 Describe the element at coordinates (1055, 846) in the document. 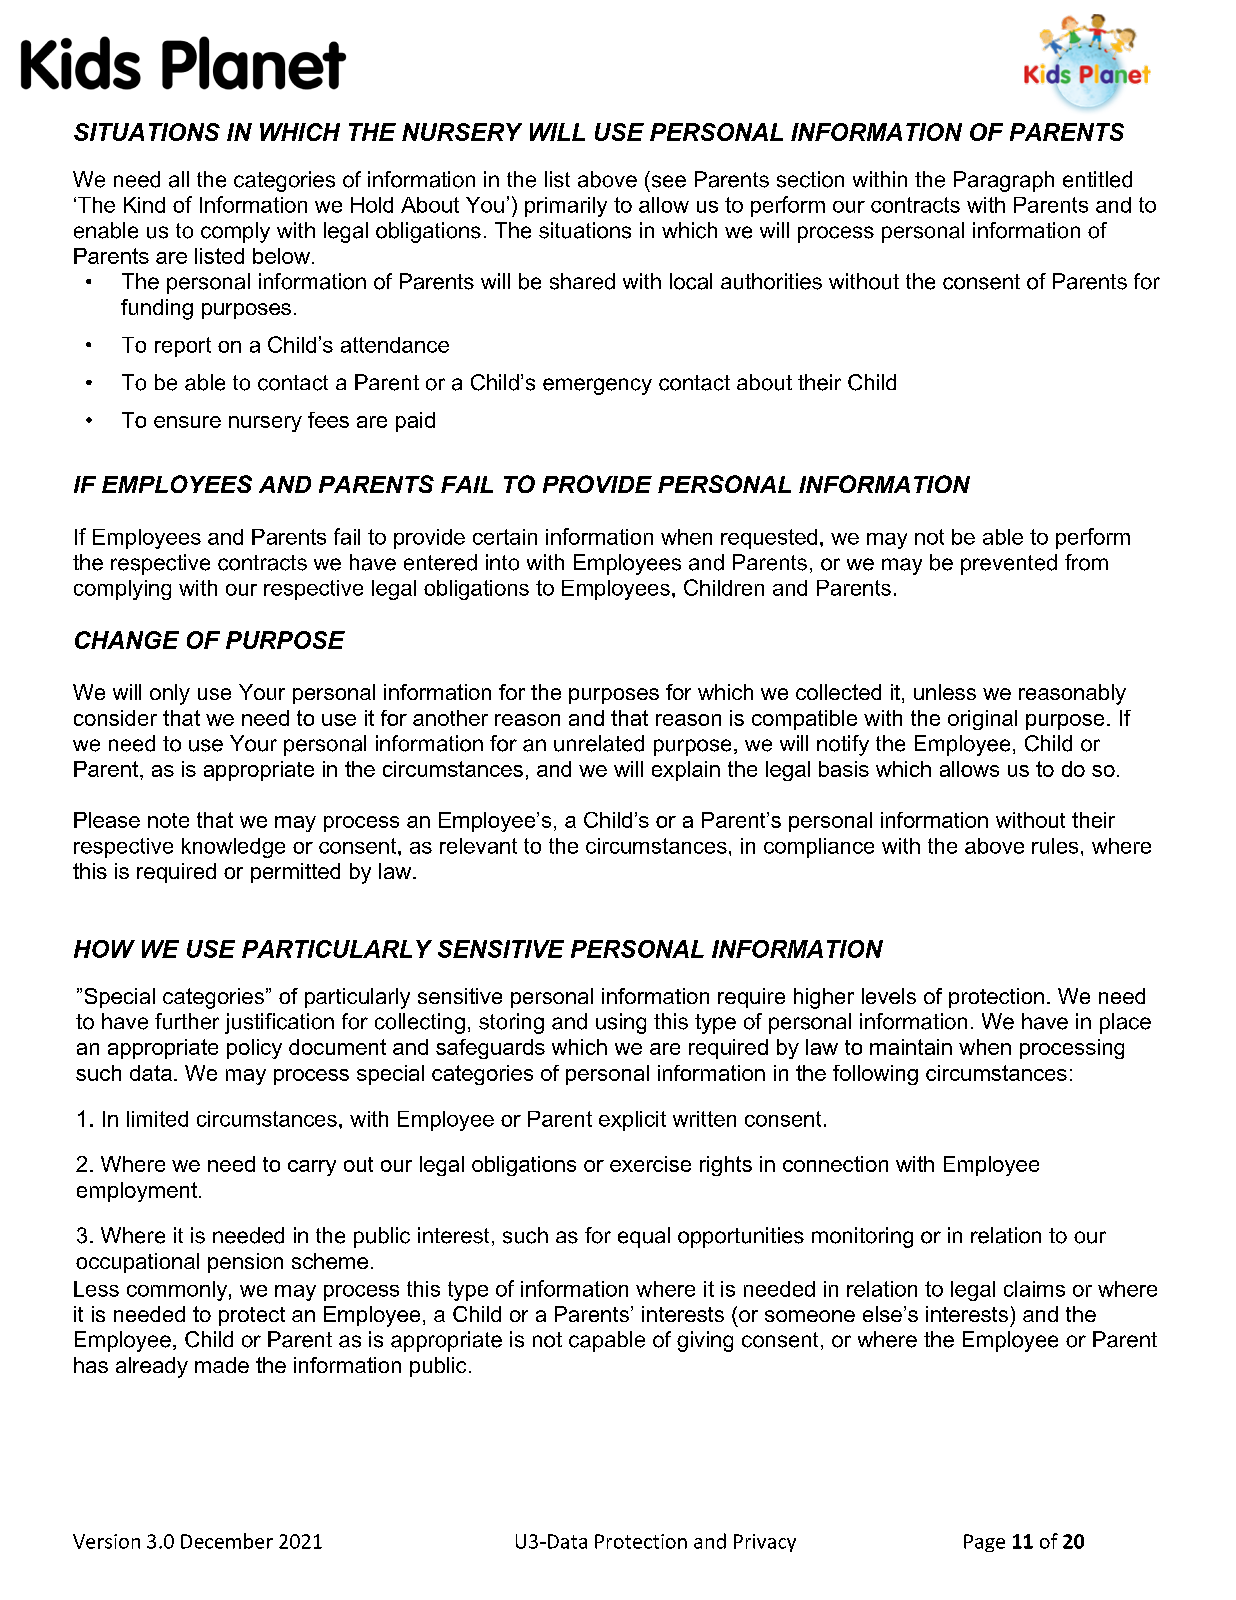

I see `rules` at that location.
